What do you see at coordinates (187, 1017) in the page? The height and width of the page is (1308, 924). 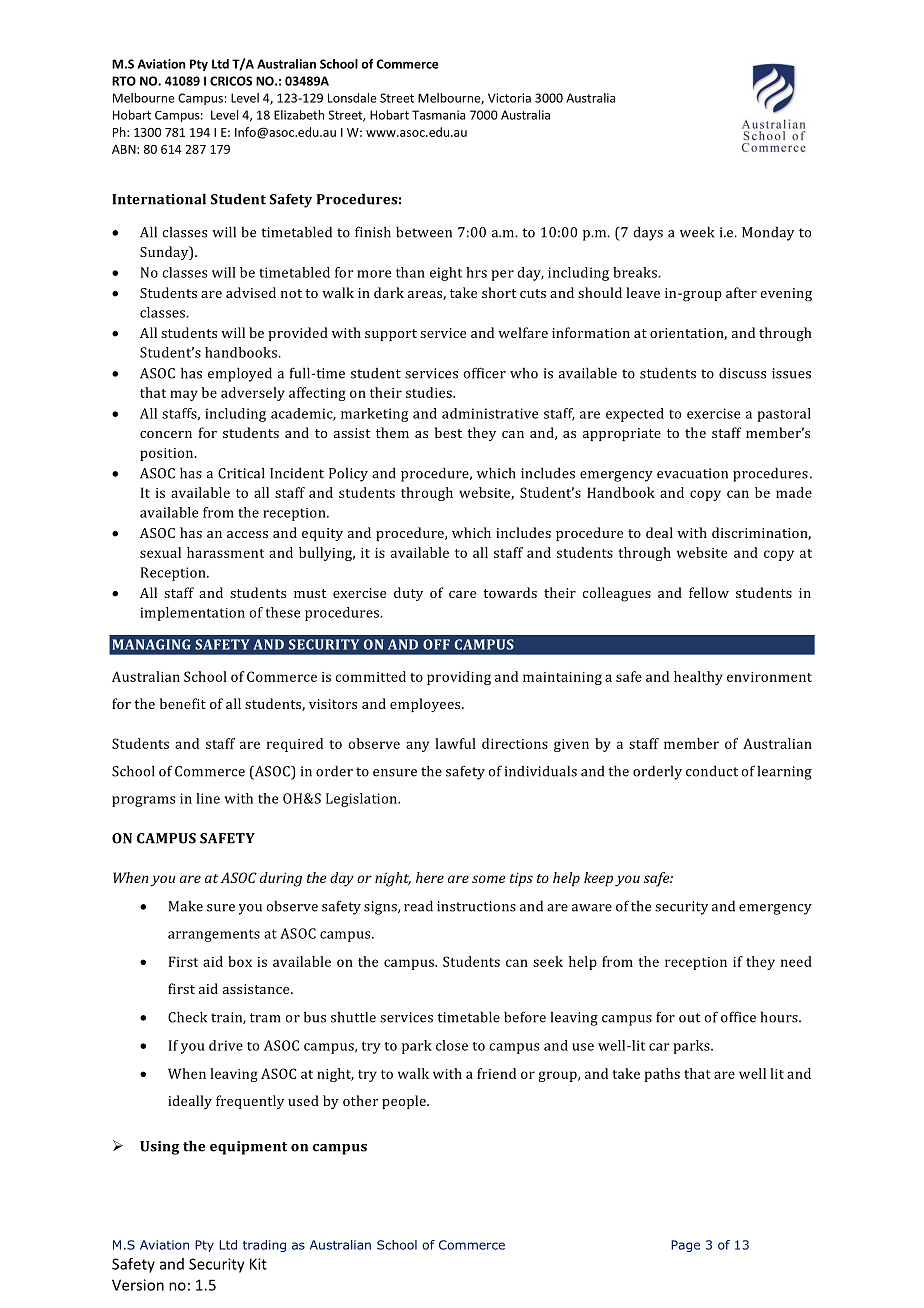 I see `Check` at bounding box center [187, 1017].
